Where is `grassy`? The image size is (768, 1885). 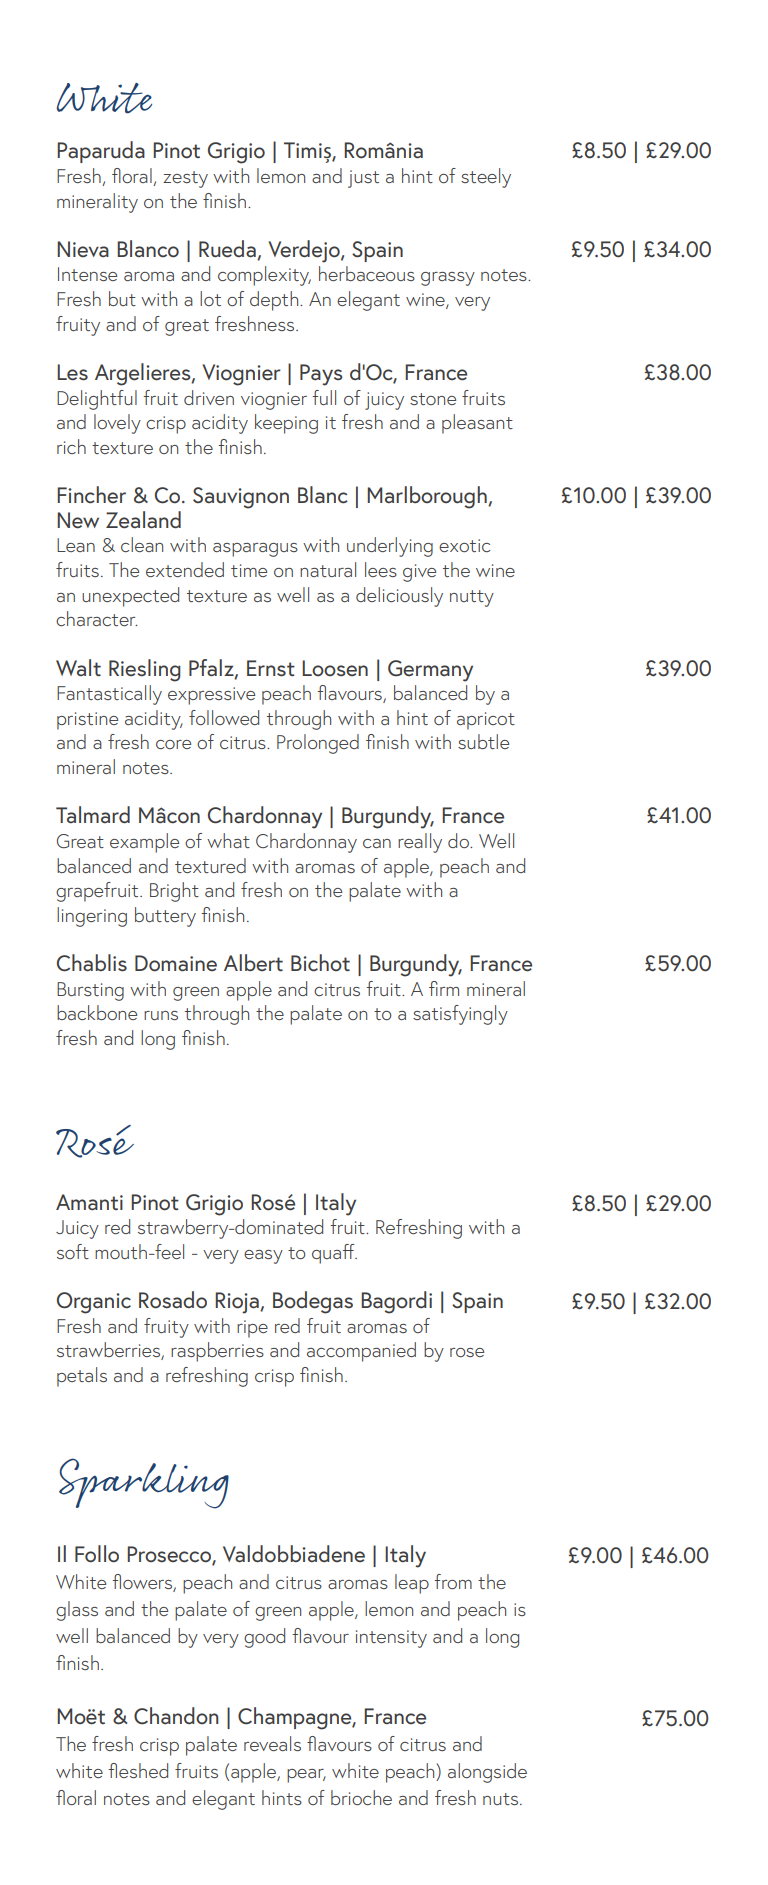 grassy is located at coordinates (448, 279).
